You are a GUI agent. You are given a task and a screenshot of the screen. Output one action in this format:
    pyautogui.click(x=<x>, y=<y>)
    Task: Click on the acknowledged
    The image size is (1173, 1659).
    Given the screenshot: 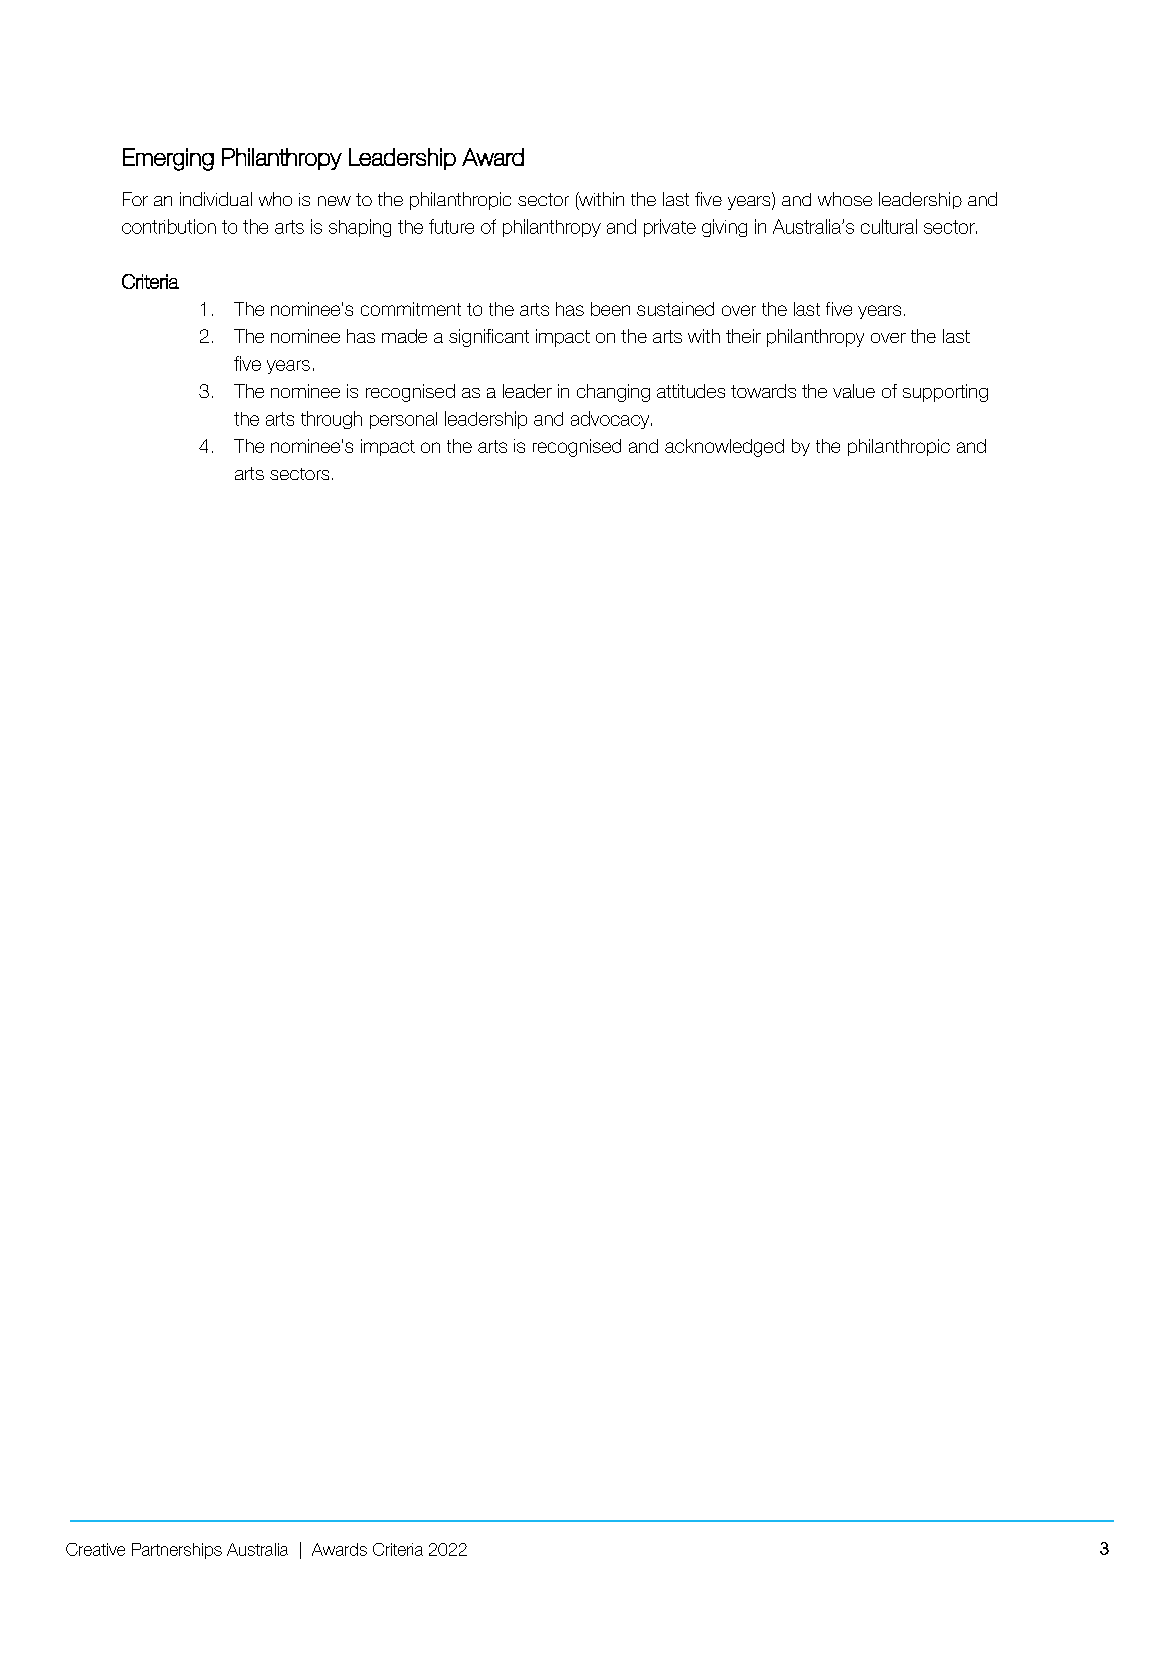 What is the action you would take?
    pyautogui.click(x=724, y=448)
